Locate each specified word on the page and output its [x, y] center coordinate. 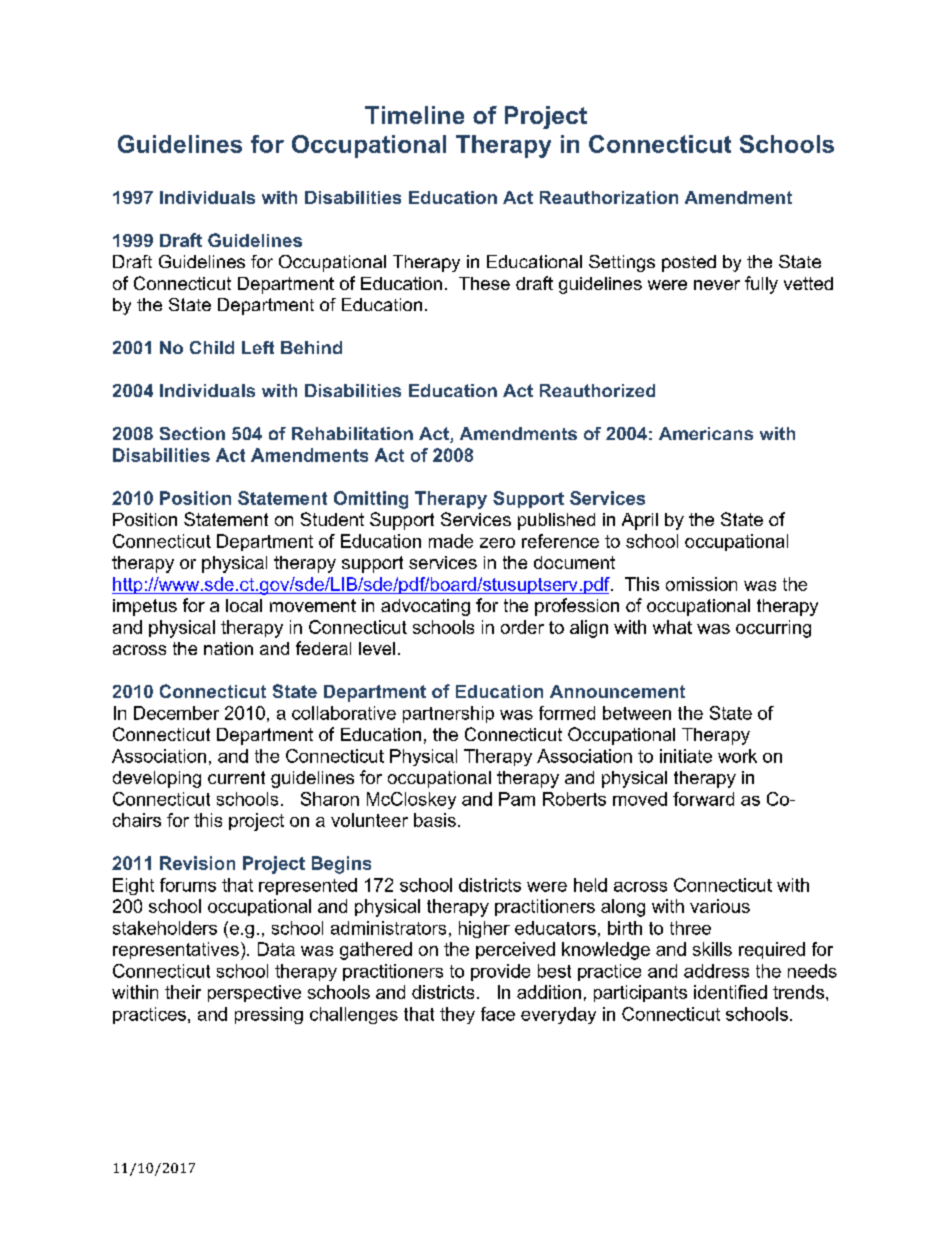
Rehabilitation [352, 433]
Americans [706, 433]
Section [192, 433]
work [737, 756]
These [484, 283]
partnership [448, 714]
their [183, 992]
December [176, 713]
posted [689, 263]
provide [500, 972]
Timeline [414, 115]
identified [730, 992]
